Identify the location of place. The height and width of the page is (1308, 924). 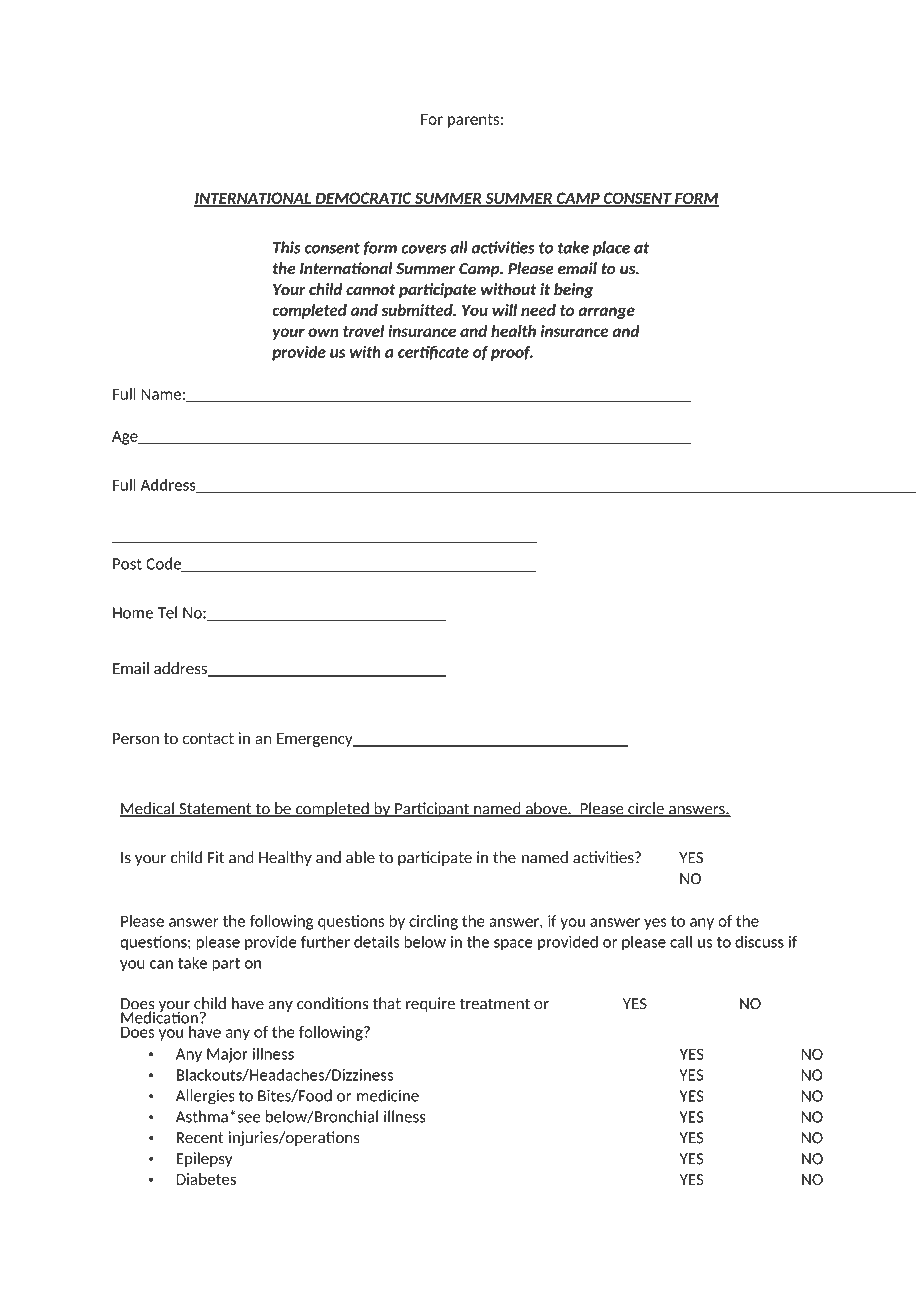
(611, 248).
